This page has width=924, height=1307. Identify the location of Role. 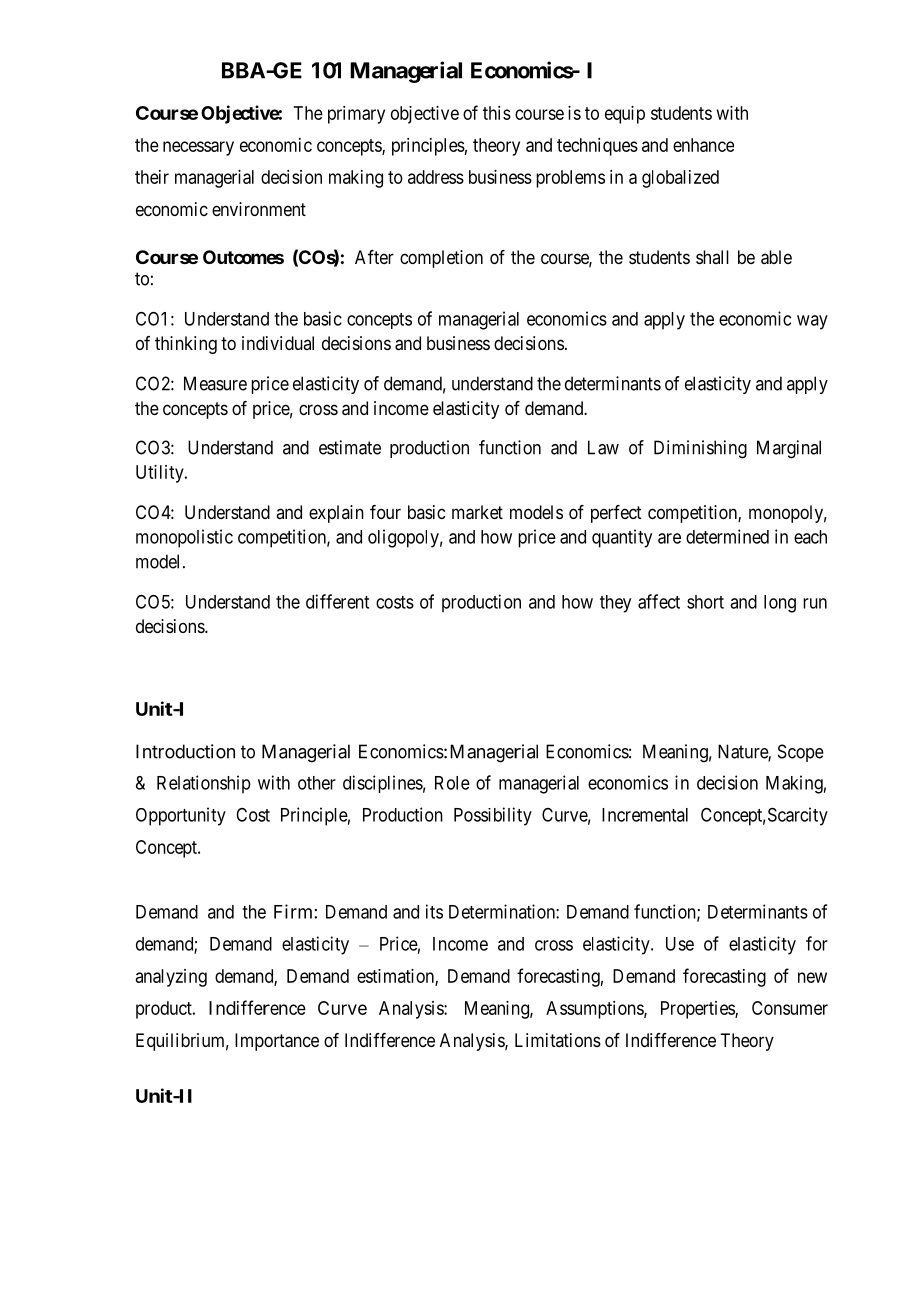
(452, 783).
